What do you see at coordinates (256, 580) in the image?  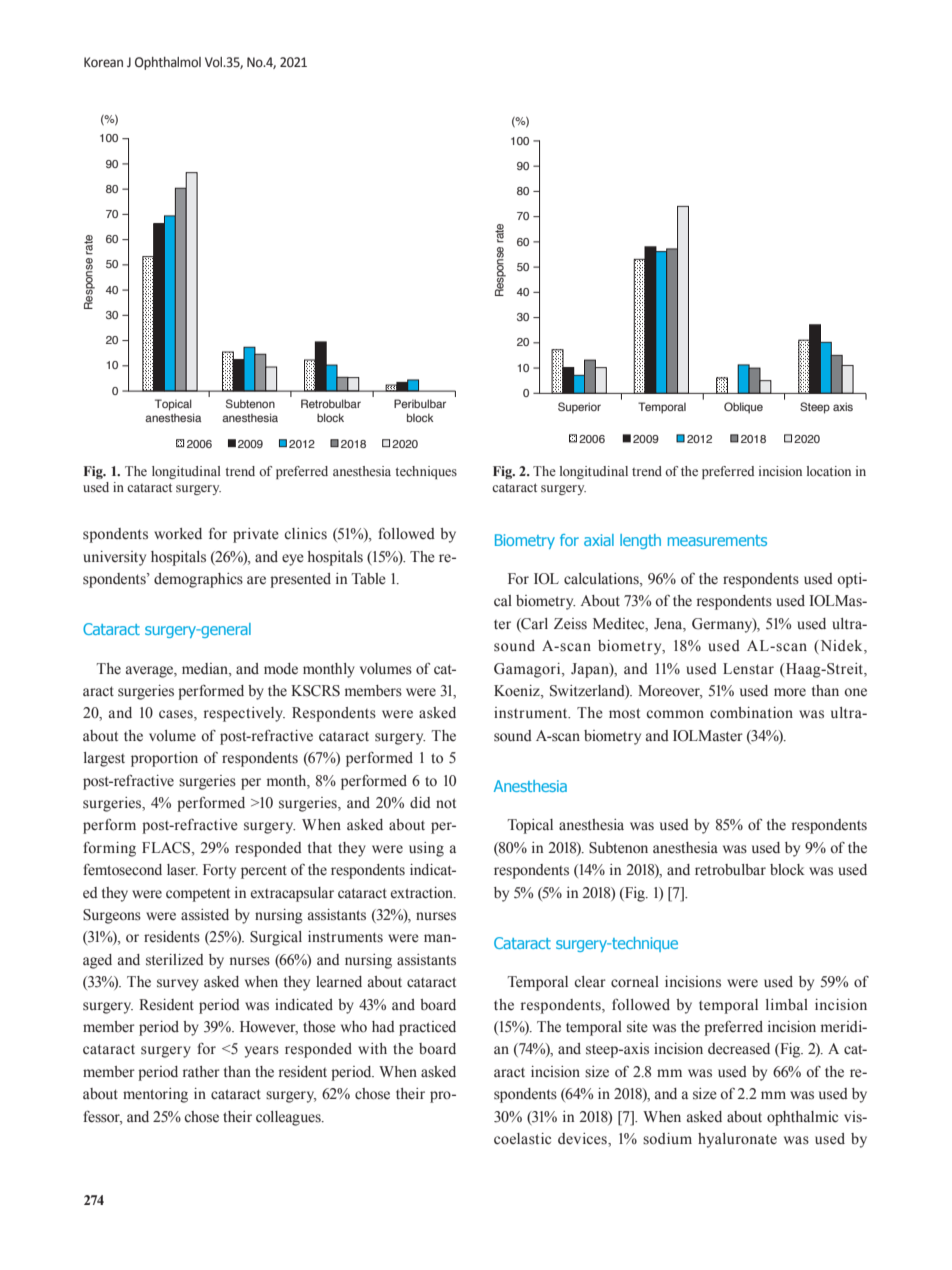 I see `are` at bounding box center [256, 580].
